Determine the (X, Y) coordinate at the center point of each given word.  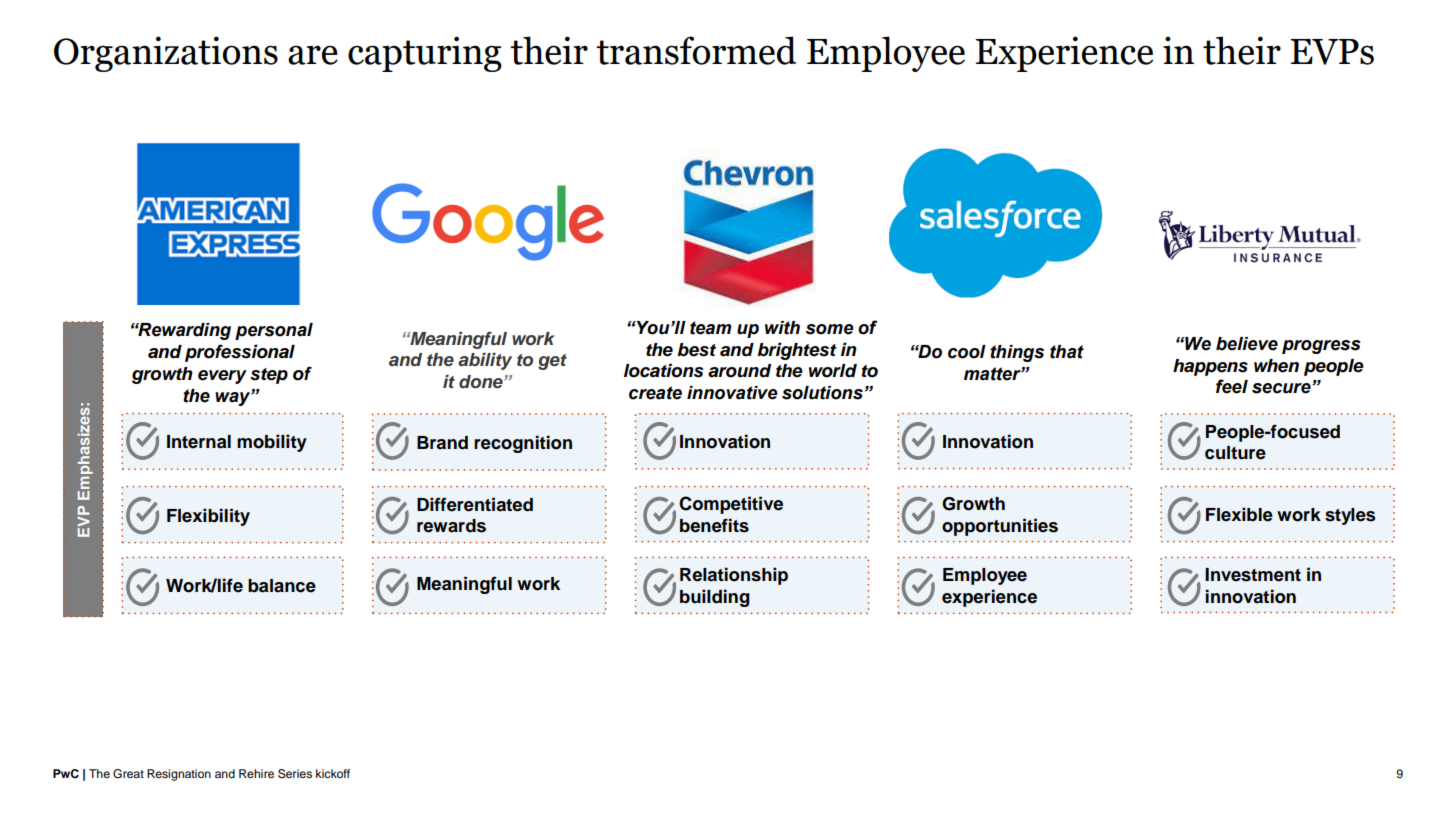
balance (282, 586)
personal (274, 331)
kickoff (333, 773)
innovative (732, 393)
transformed (696, 50)
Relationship (734, 576)
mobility (272, 443)
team (711, 328)
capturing (425, 54)
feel (1232, 386)
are (313, 55)
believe (1247, 344)
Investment (1253, 575)
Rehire (256, 773)
